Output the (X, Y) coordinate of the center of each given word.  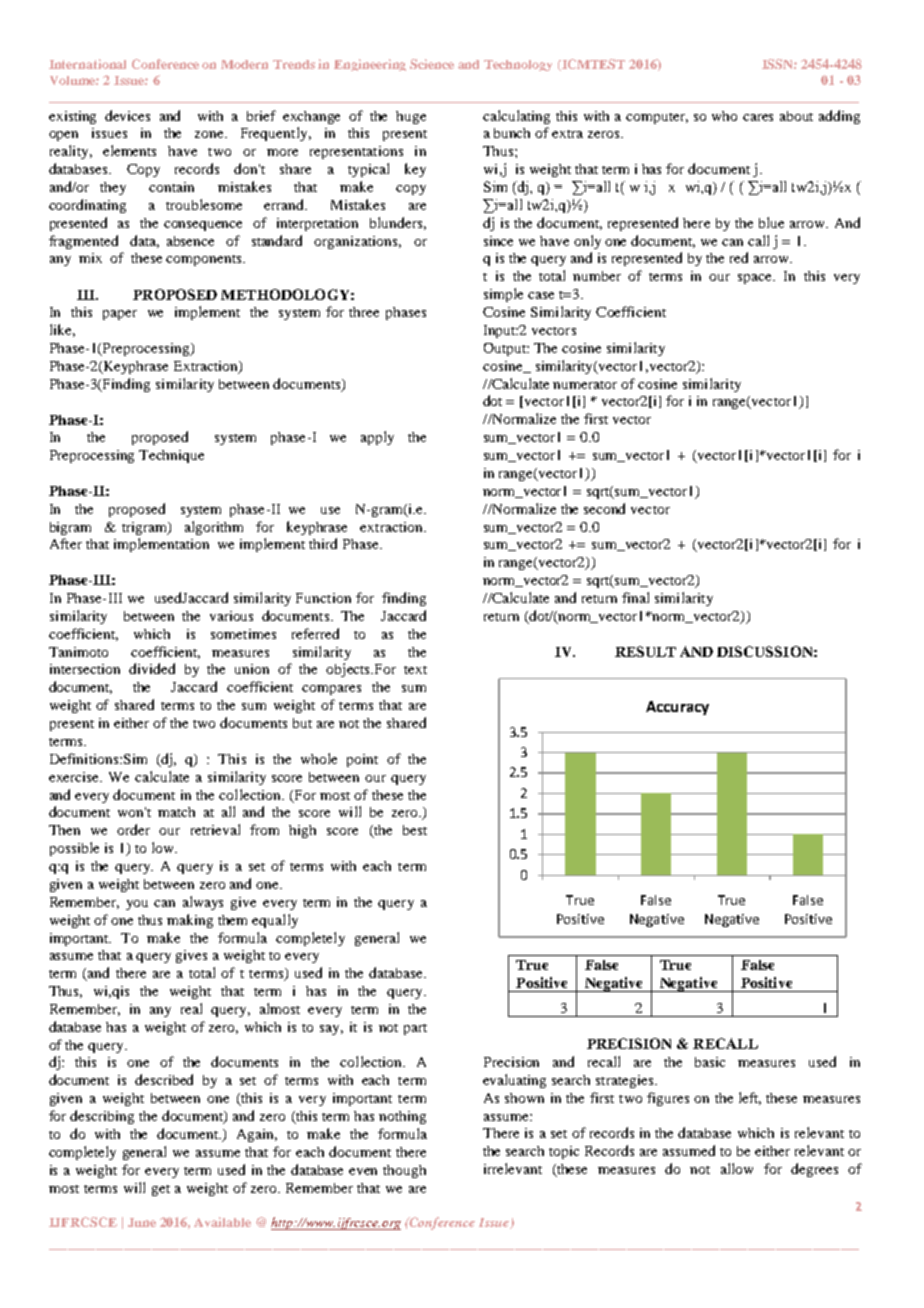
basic (710, 1062)
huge (411, 117)
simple (503, 295)
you (137, 905)
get (161, 1190)
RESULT (645, 651)
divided (152, 668)
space (756, 279)
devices (127, 115)
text (415, 670)
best (415, 830)
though (404, 1171)
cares (758, 117)
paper (120, 315)
